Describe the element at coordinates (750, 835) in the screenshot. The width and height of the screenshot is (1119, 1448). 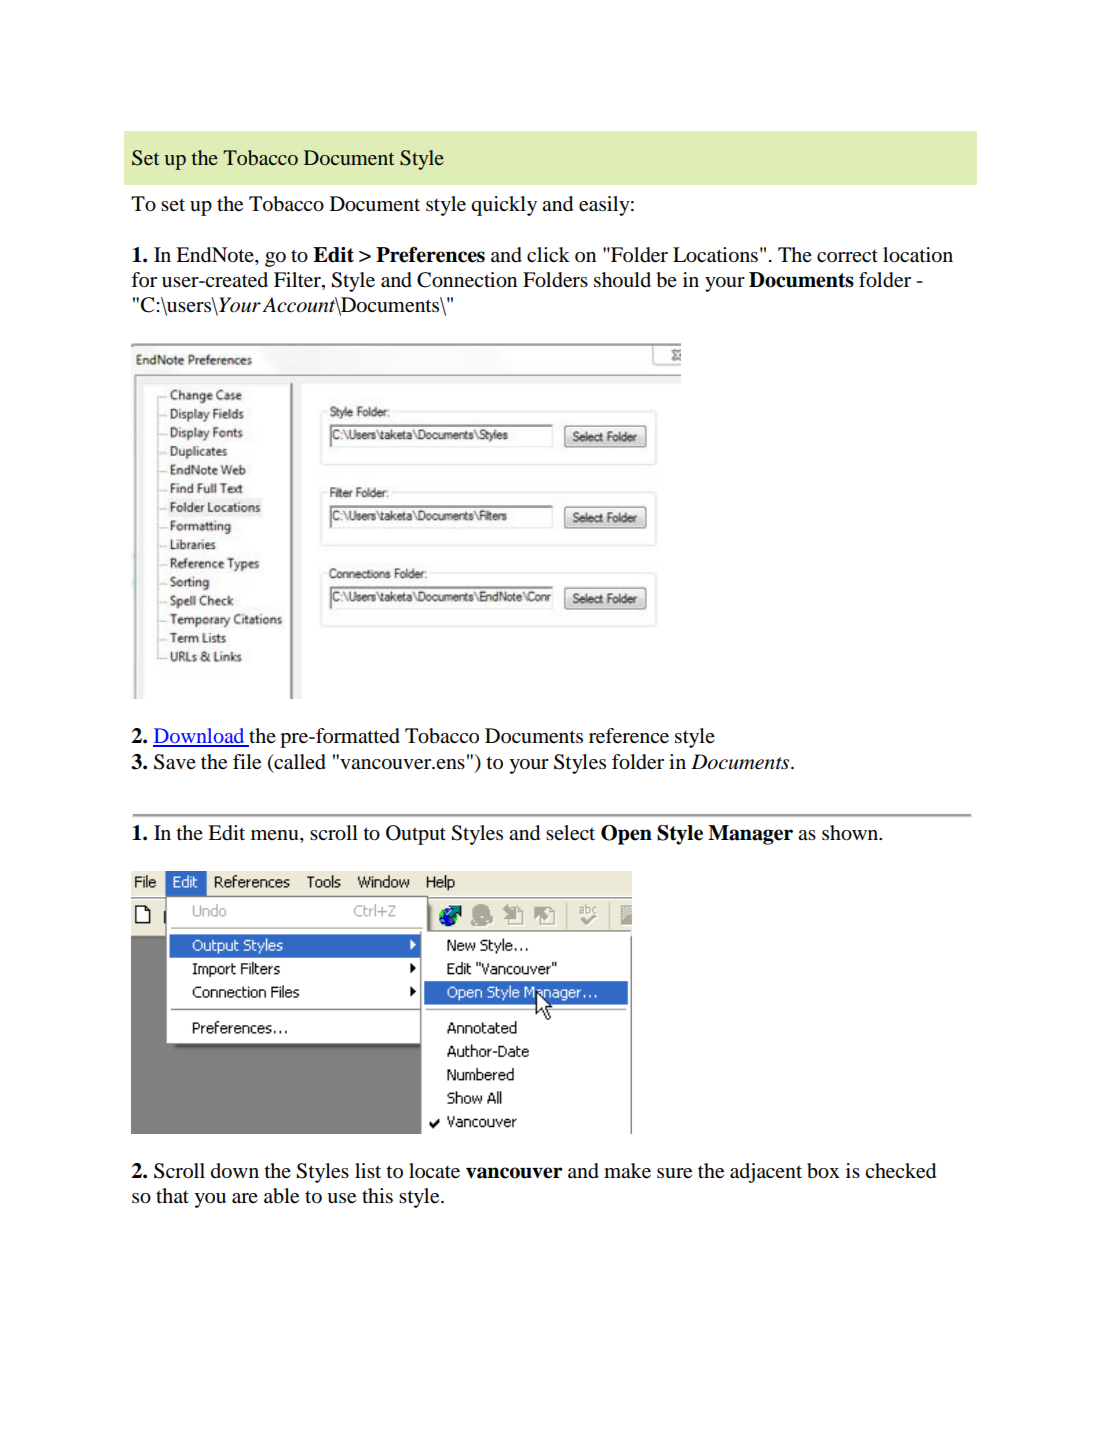
I see `Manager` at that location.
